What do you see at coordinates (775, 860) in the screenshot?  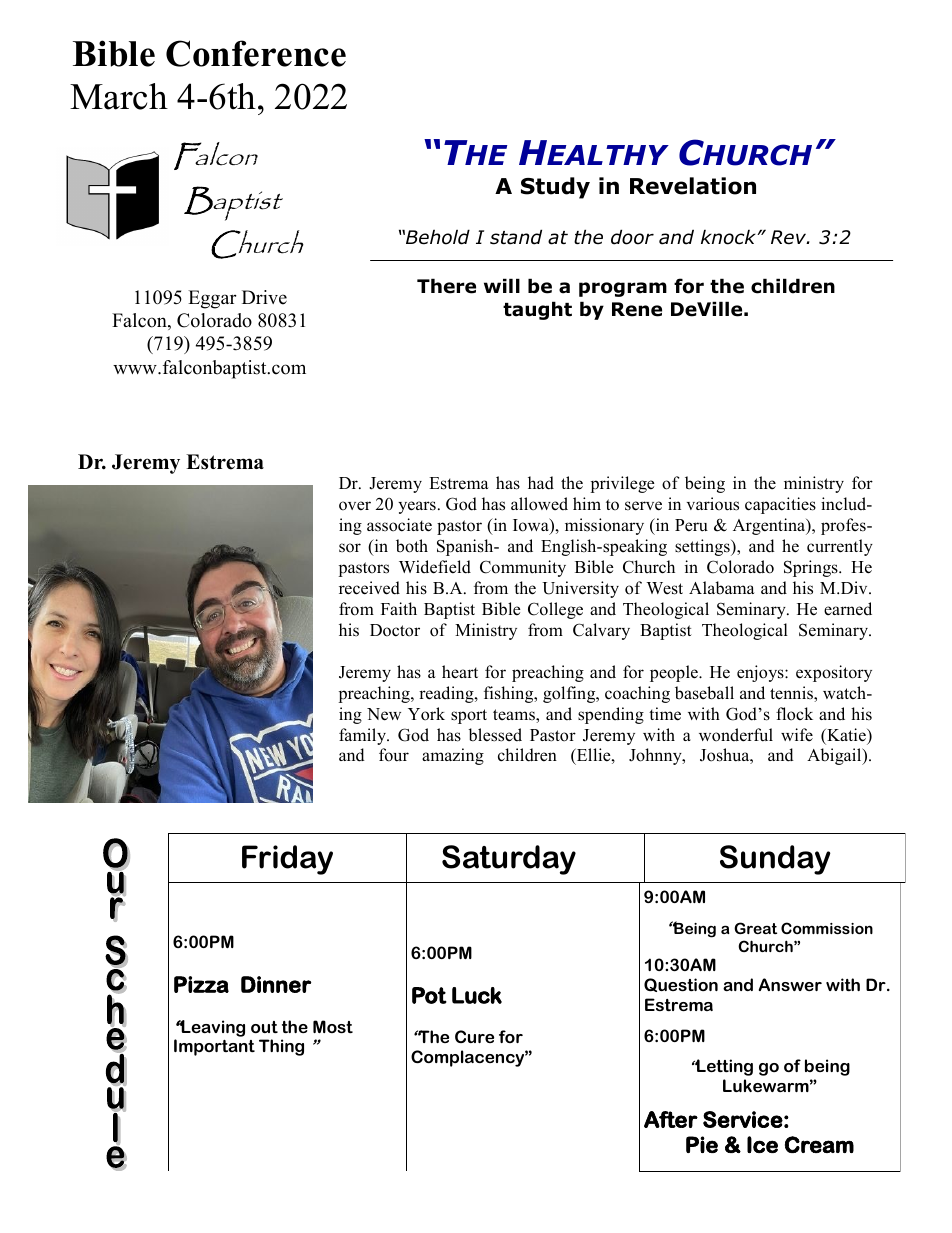 I see `Sunday` at bounding box center [775, 860].
